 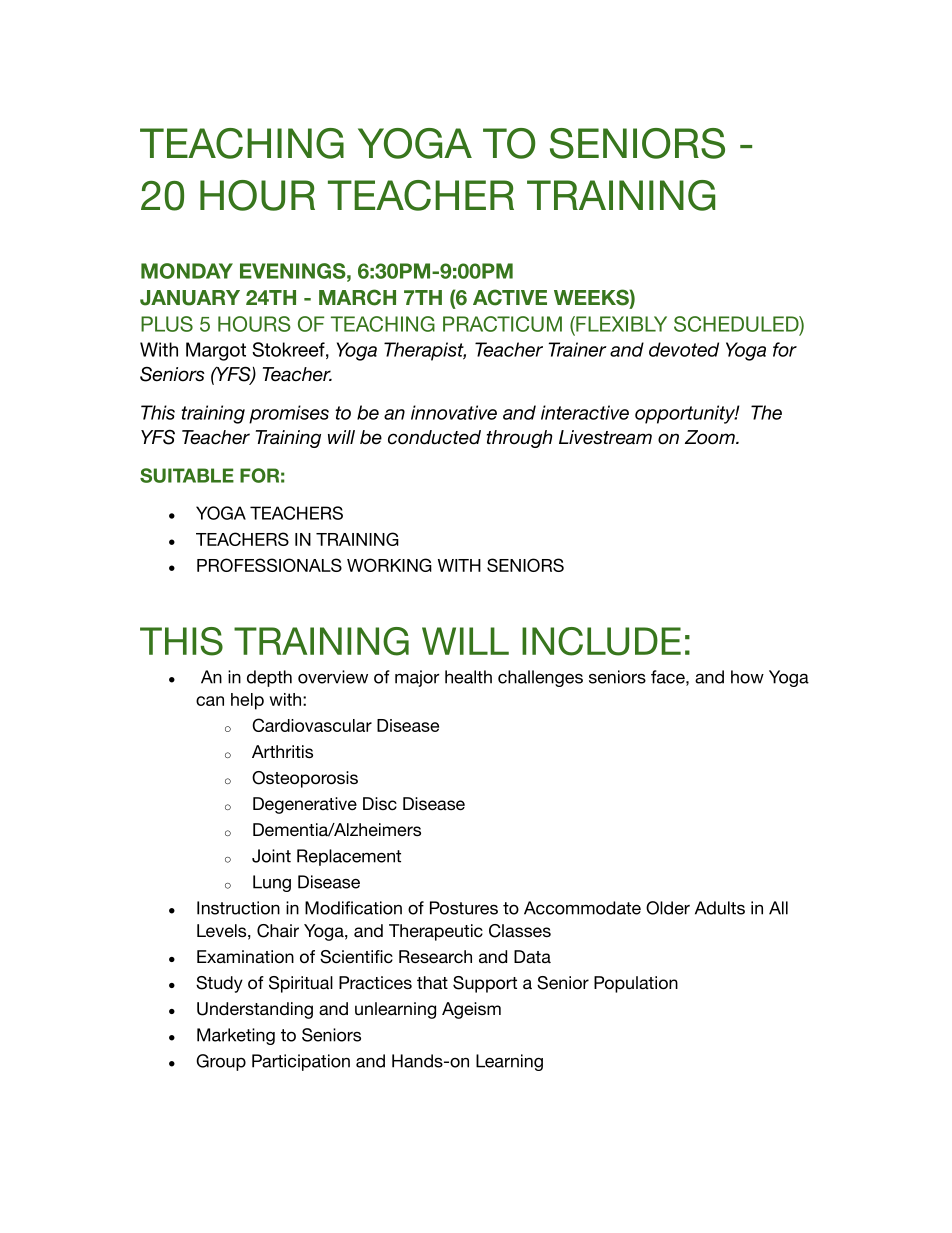 What do you see at coordinates (269, 678) in the image?
I see `depth` at bounding box center [269, 678].
